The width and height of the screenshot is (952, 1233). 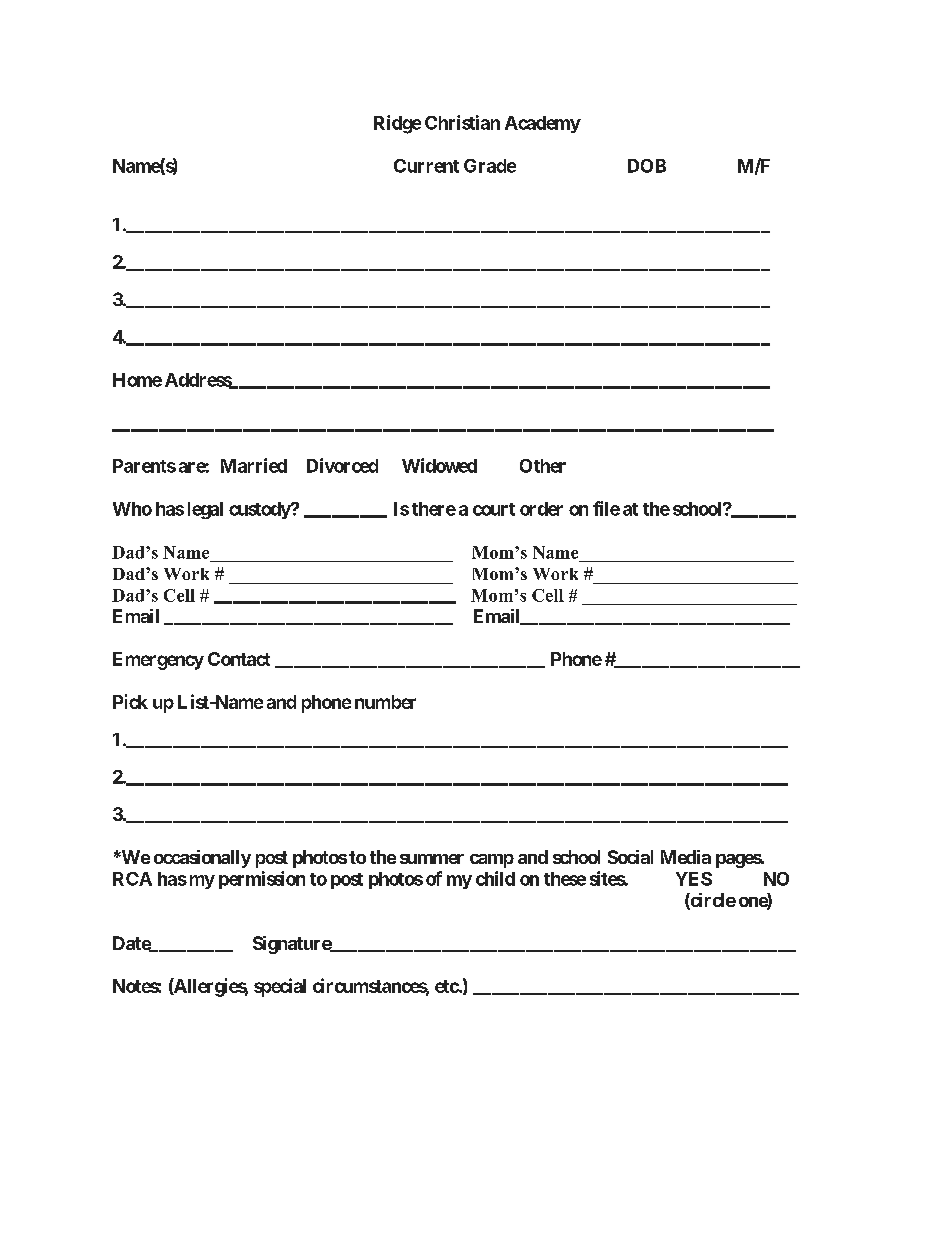 What do you see at coordinates (280, 987) in the screenshot?
I see `special` at bounding box center [280, 987].
